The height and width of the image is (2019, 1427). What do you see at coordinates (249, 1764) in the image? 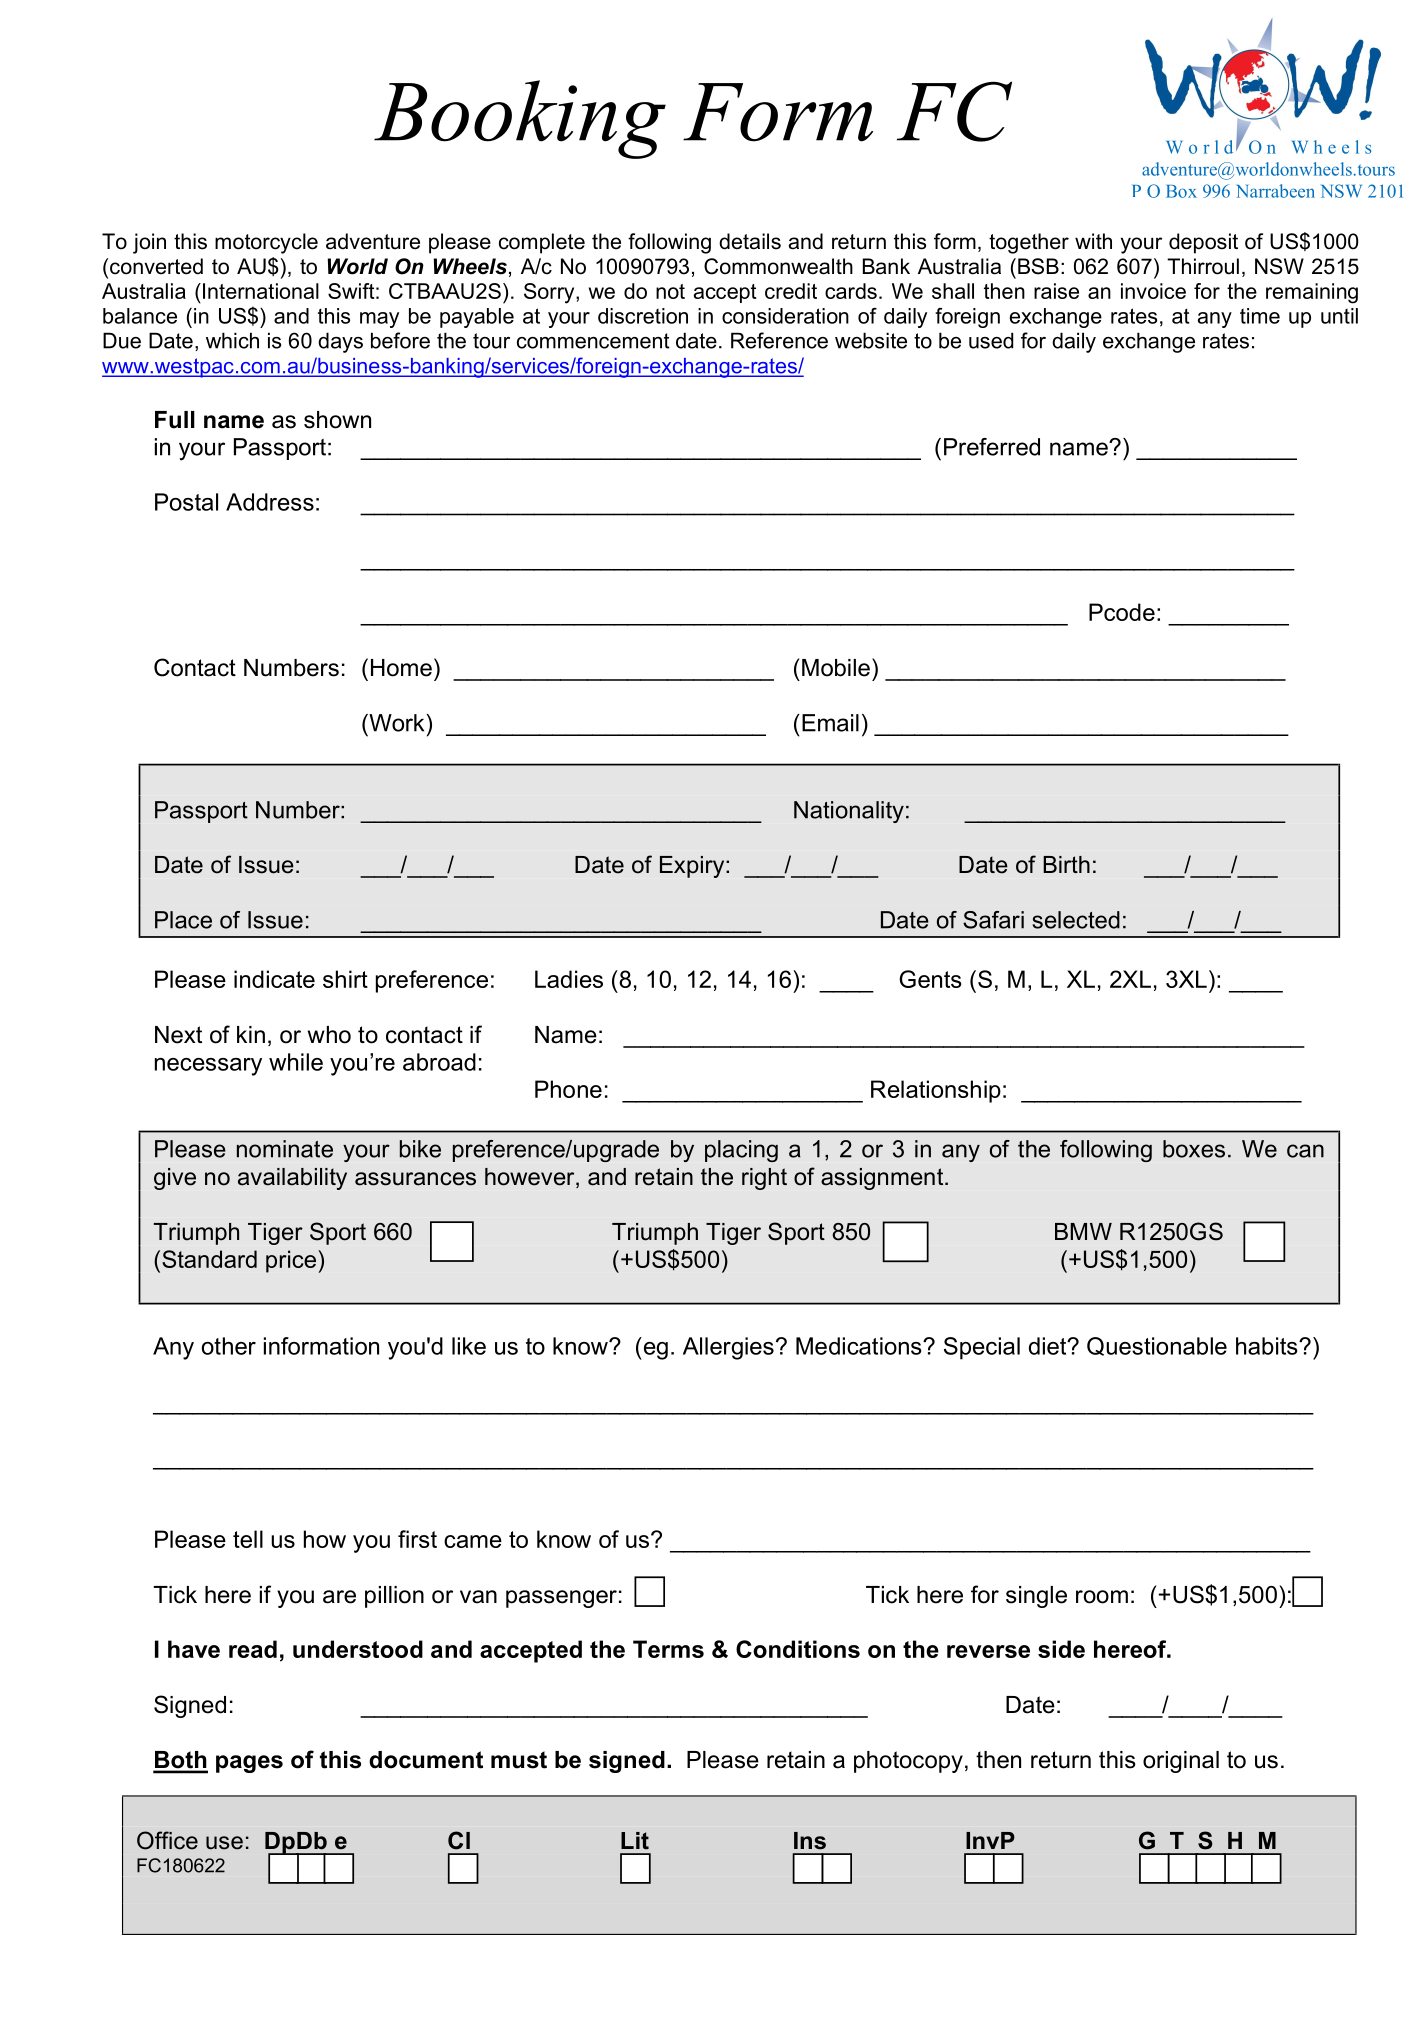
I see `pages` at bounding box center [249, 1764].
